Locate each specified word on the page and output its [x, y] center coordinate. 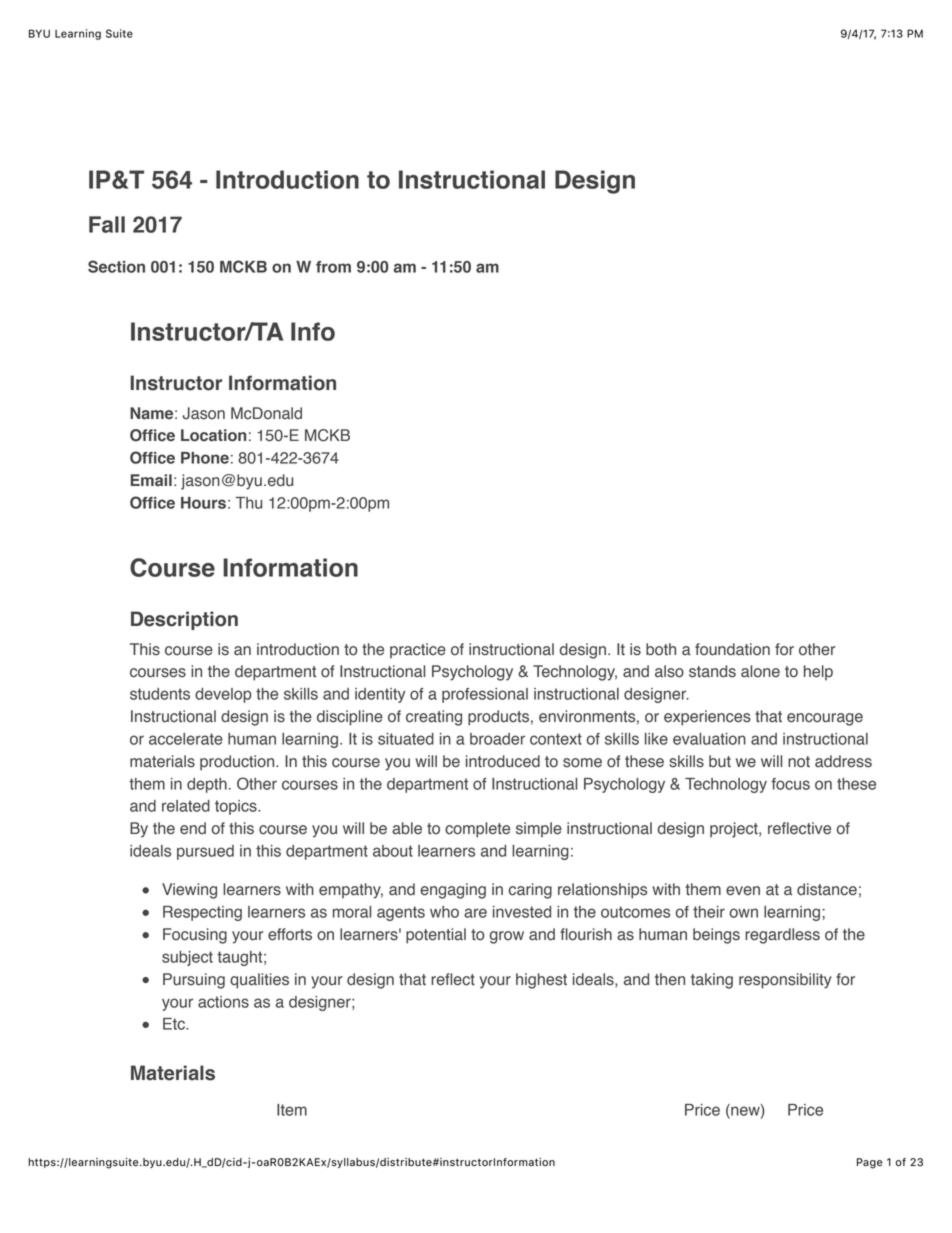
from [333, 267]
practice [418, 650]
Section [116, 266]
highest [541, 981]
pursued [205, 852]
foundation [732, 649]
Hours [203, 503]
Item [292, 1110]
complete [477, 830]
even [743, 891]
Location [213, 435]
